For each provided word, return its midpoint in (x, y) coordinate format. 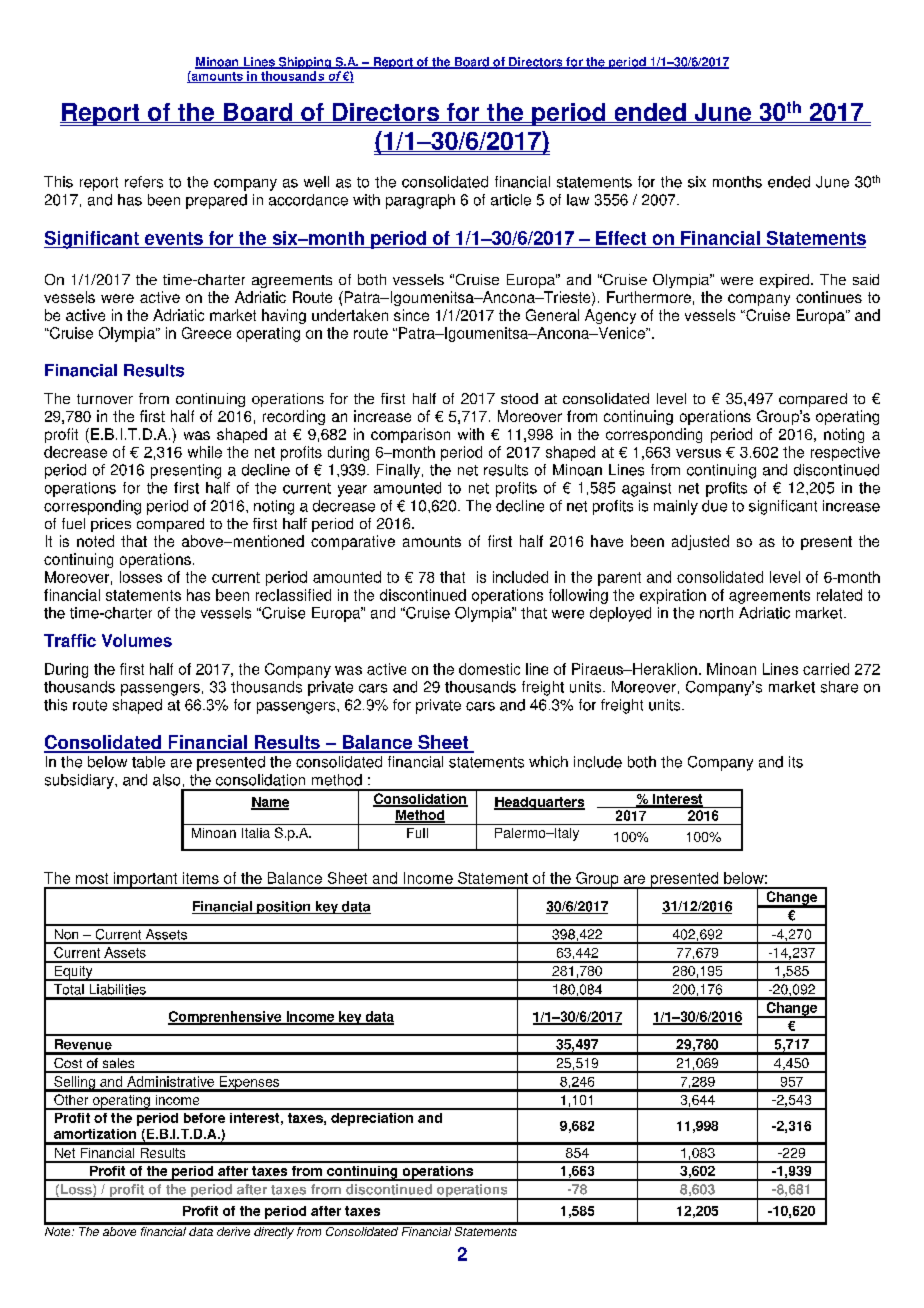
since (411, 315)
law (578, 200)
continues (829, 297)
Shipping (304, 63)
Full (417, 833)
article (511, 200)
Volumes (137, 640)
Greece (206, 333)
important (146, 880)
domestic (489, 669)
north (716, 613)
